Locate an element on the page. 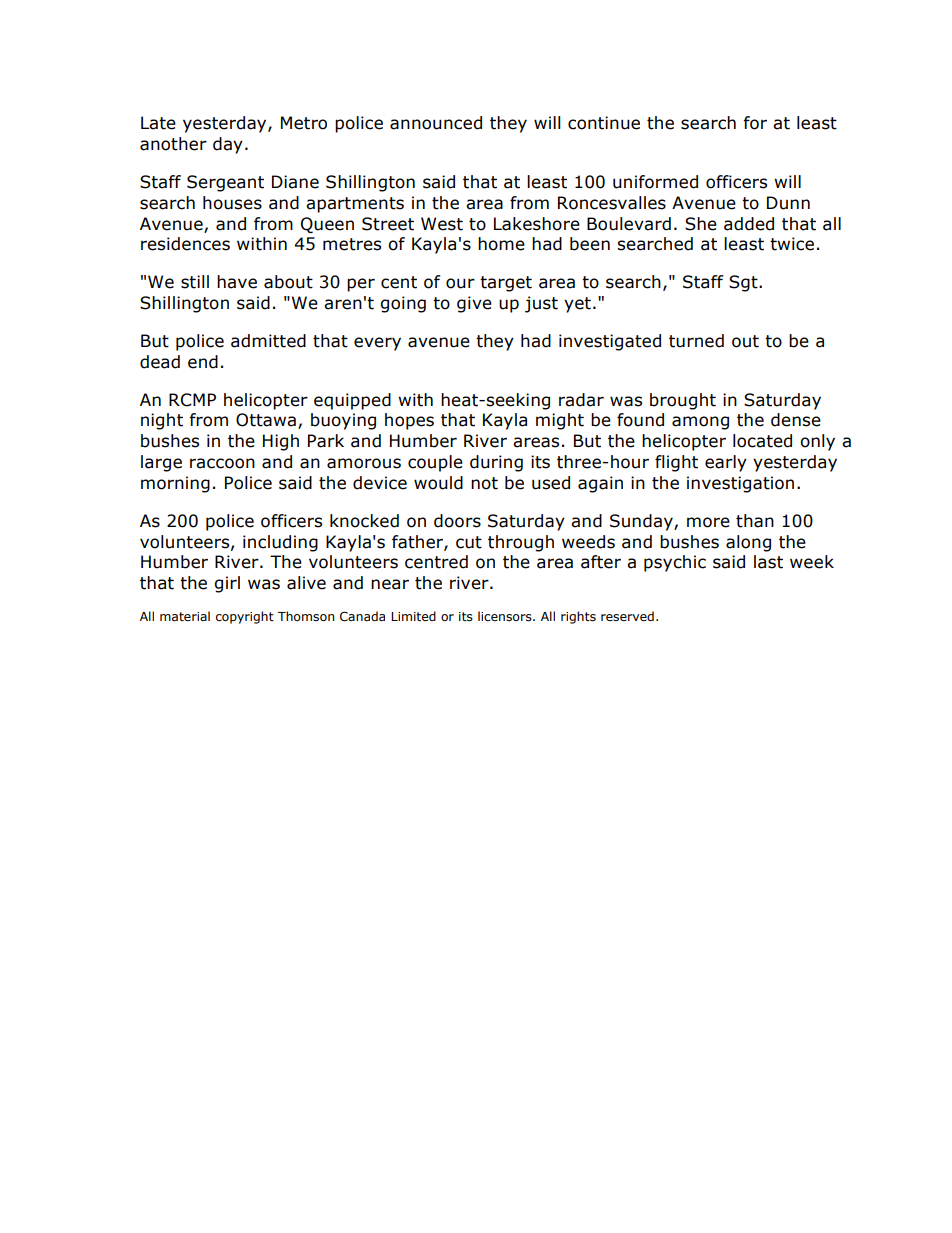  copyright is located at coordinates (245, 617).
